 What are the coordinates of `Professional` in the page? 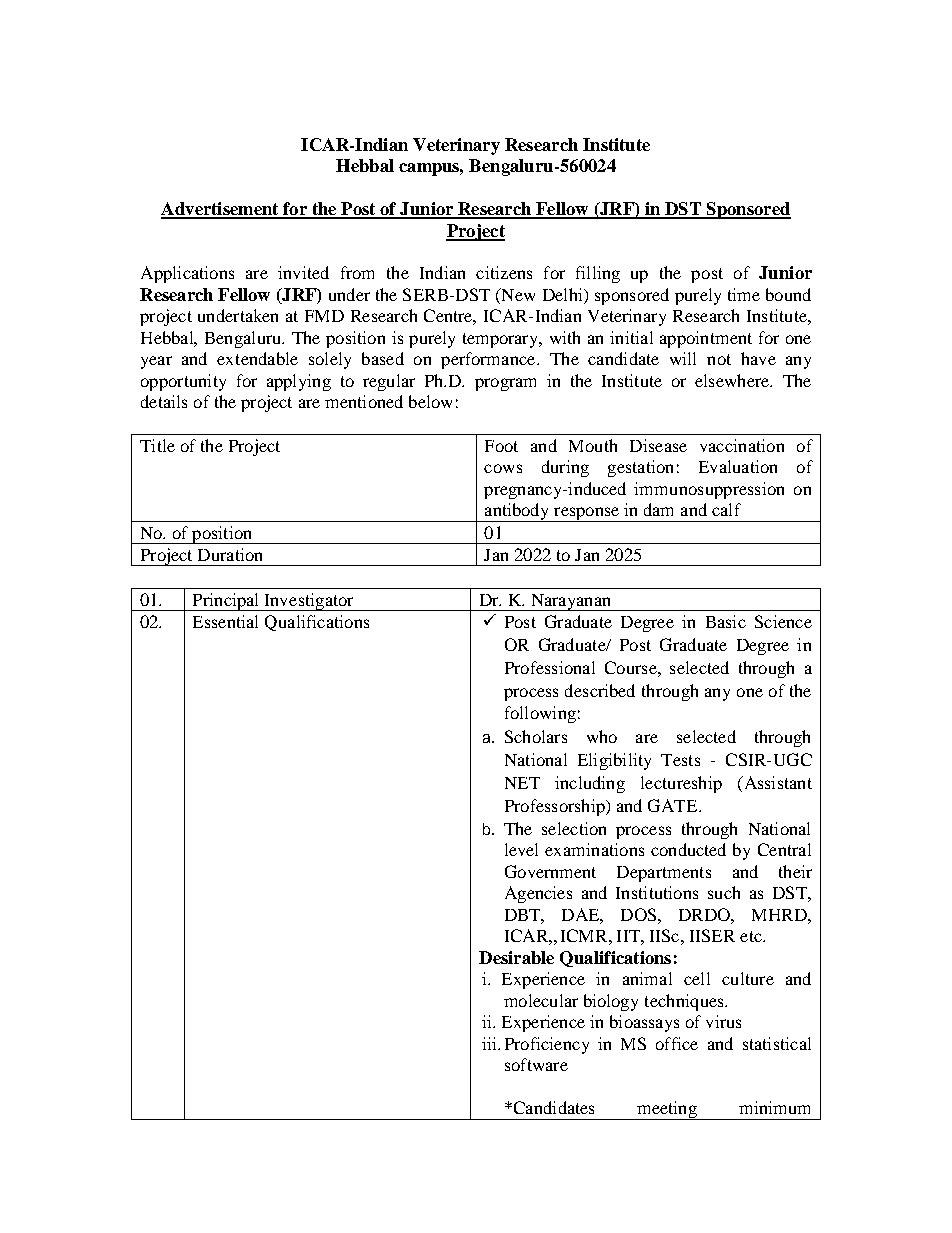 It's located at (550, 667).
